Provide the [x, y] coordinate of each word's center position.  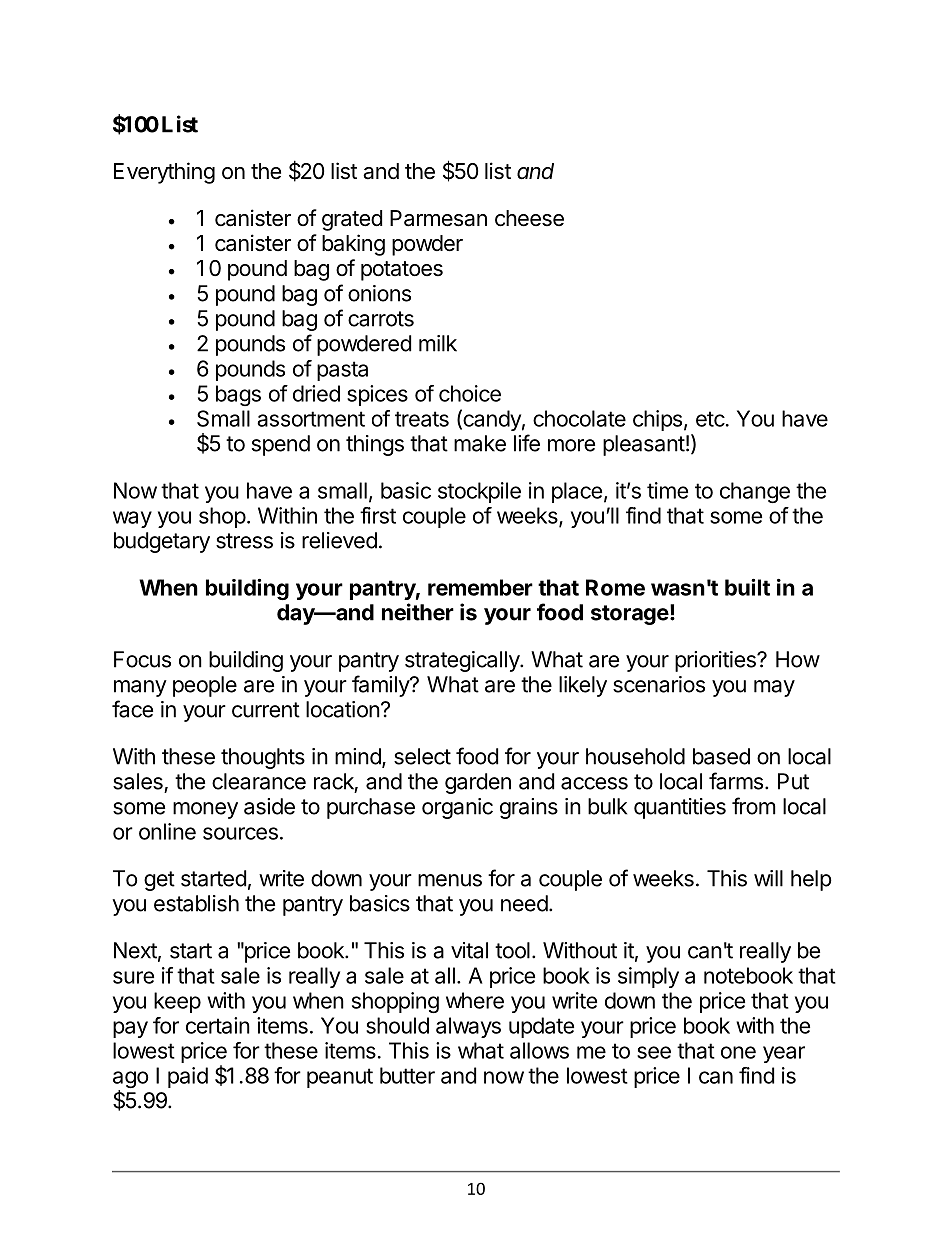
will [768, 878]
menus [450, 880]
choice [470, 393]
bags [238, 395]
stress [244, 541]
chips [657, 420]
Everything [164, 173]
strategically [463, 661]
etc [710, 419]
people [205, 686]
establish [196, 903]
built [747, 587]
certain [218, 1025]
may [774, 688]
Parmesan [438, 218]
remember [480, 587]
